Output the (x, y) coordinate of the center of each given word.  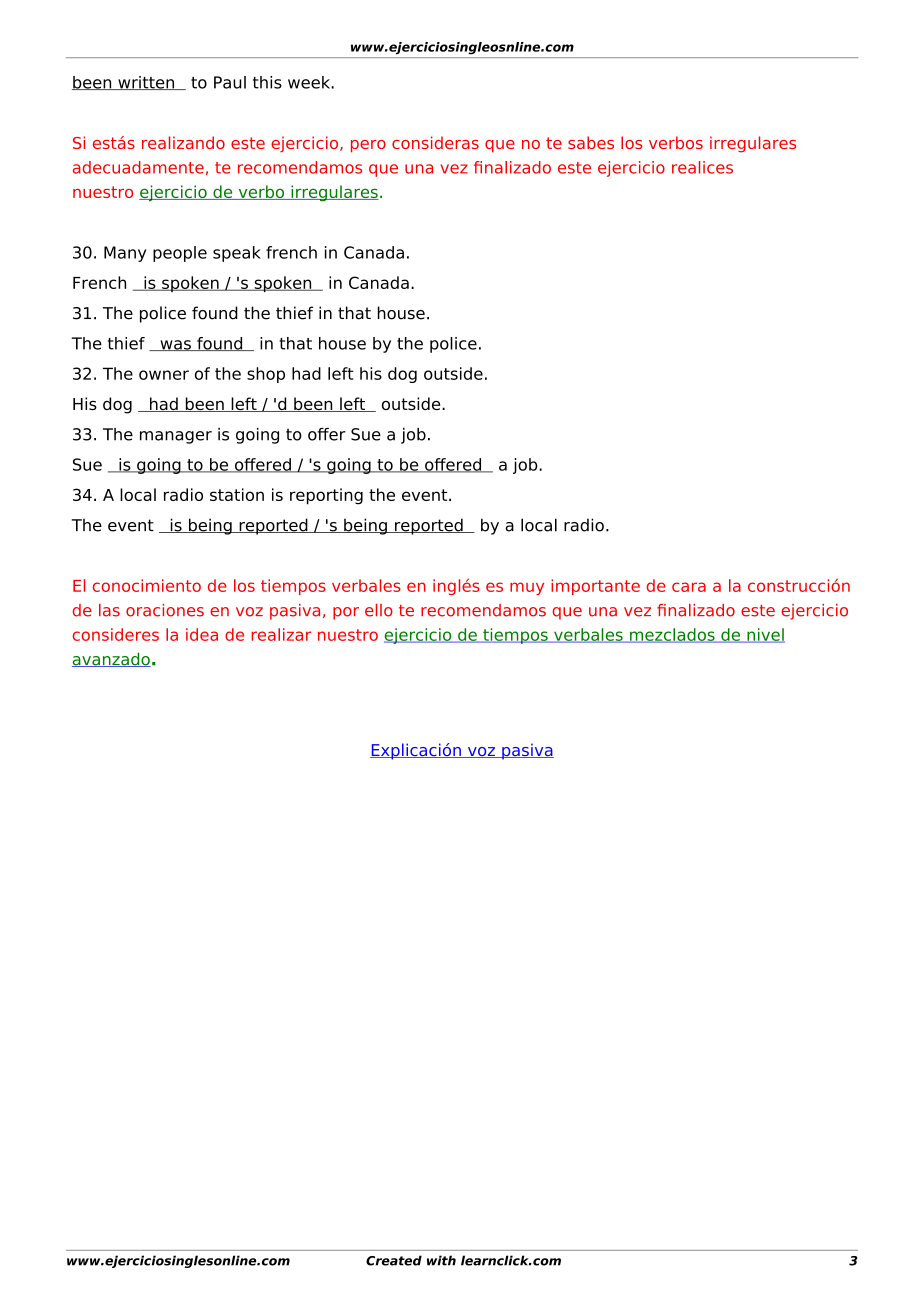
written (146, 83)
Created (394, 1260)
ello (379, 610)
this (267, 82)
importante (595, 587)
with (441, 1260)
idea (202, 634)
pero (368, 146)
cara (689, 587)
